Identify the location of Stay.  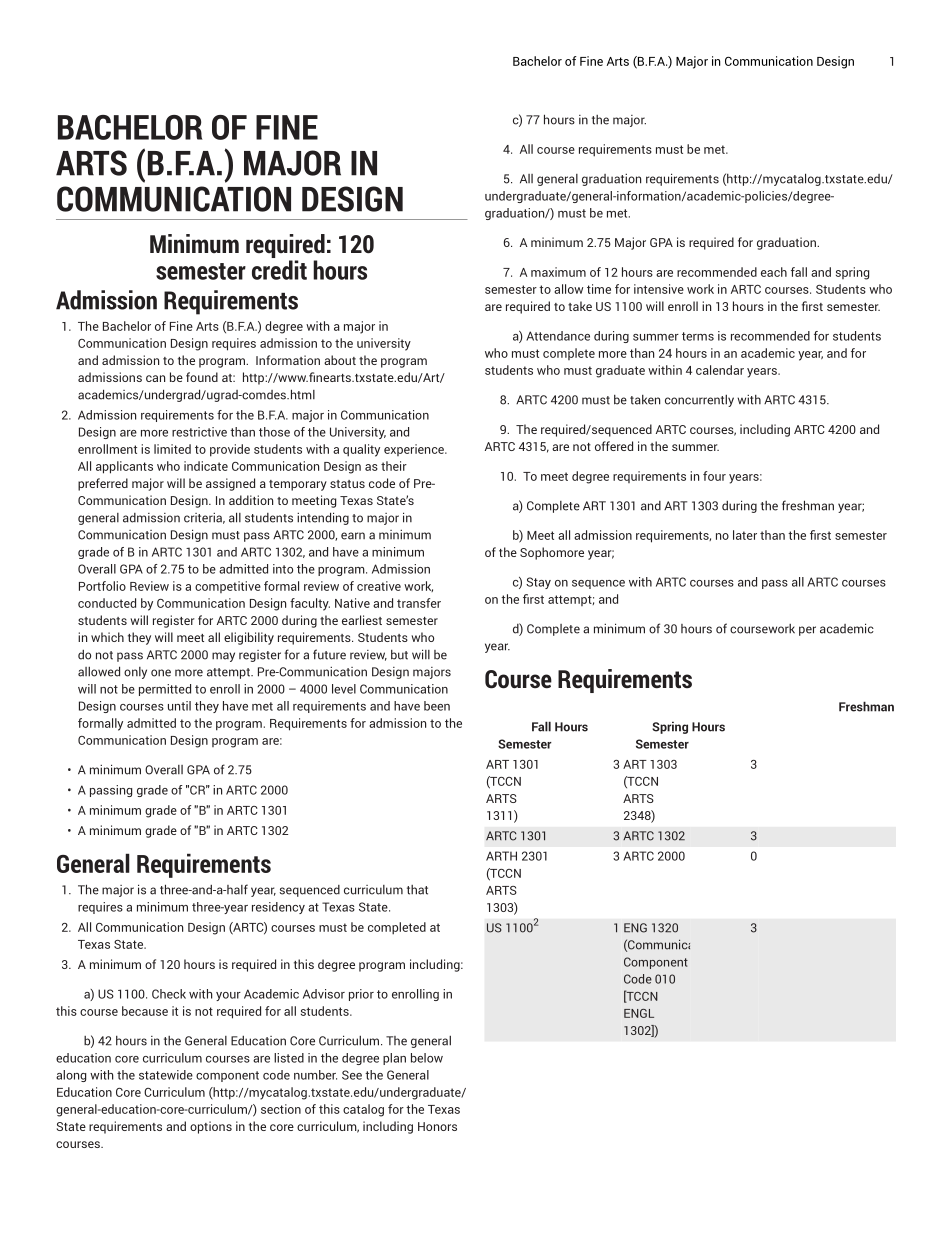
(538, 583).
